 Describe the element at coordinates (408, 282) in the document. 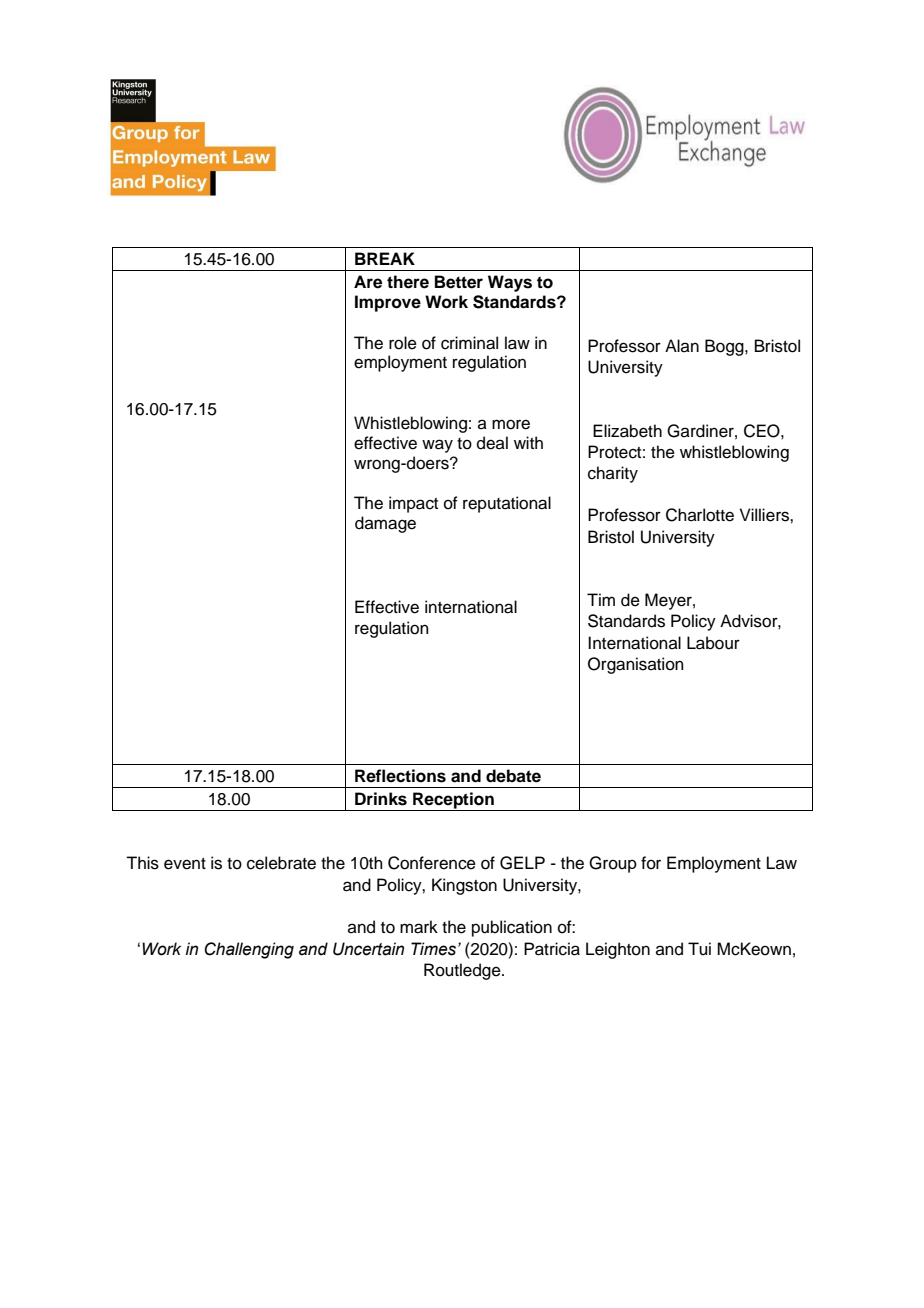

I see `there` at that location.
